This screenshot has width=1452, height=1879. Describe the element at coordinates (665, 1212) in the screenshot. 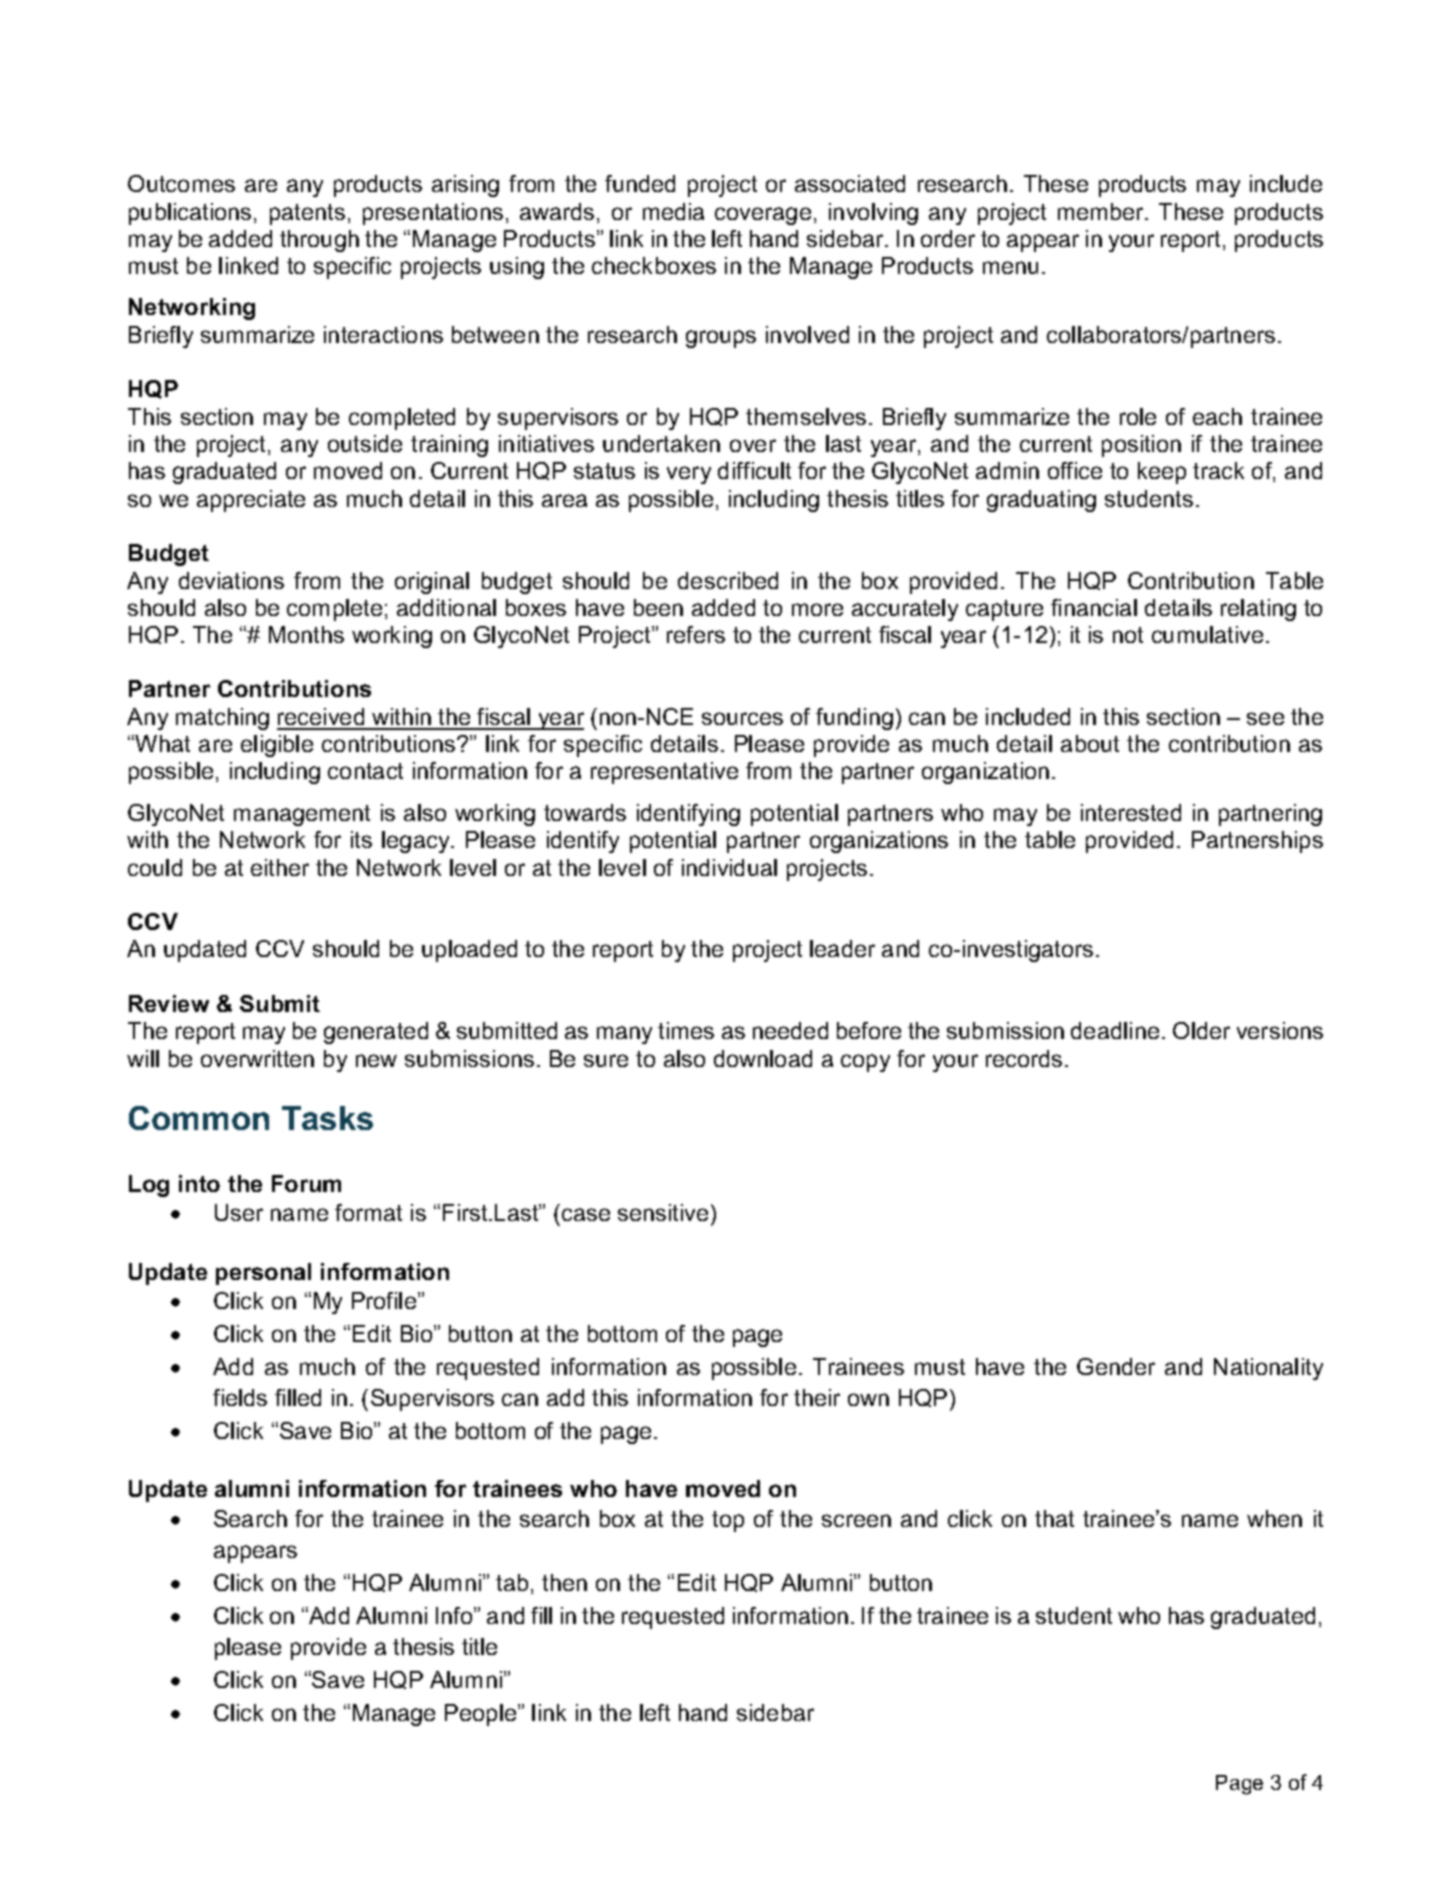

I see `sensitive` at that location.
